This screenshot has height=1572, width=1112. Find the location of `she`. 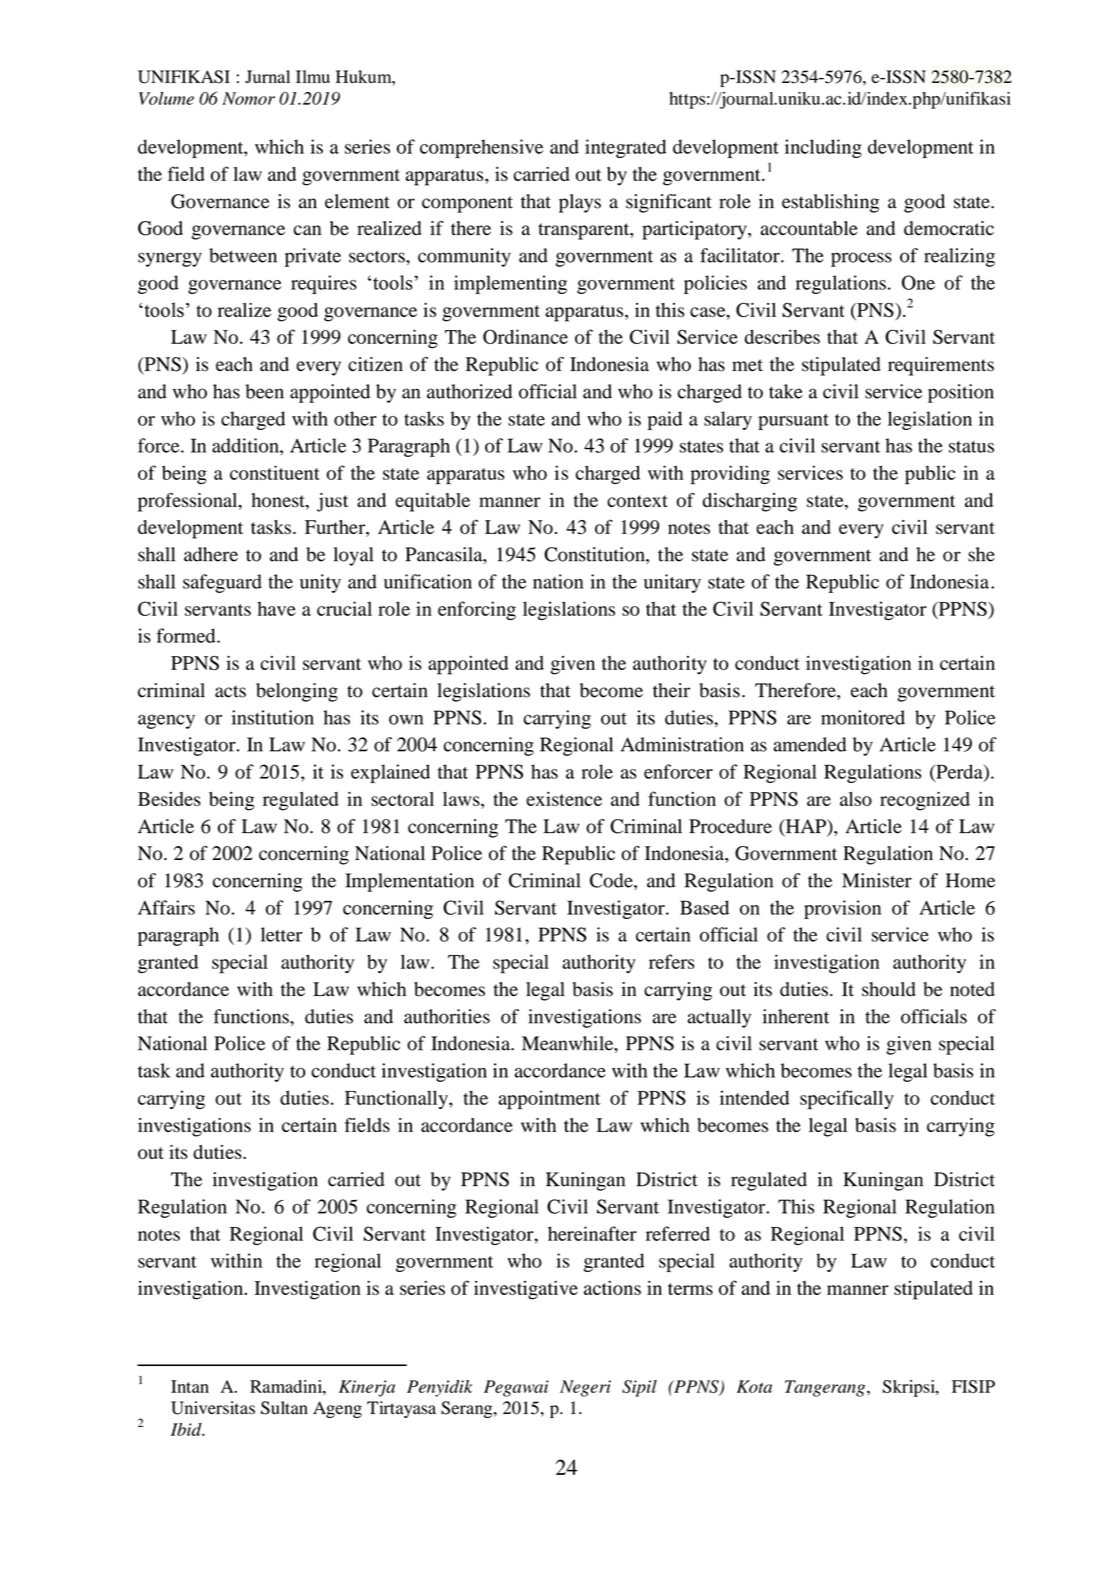

she is located at coordinates (981, 554).
